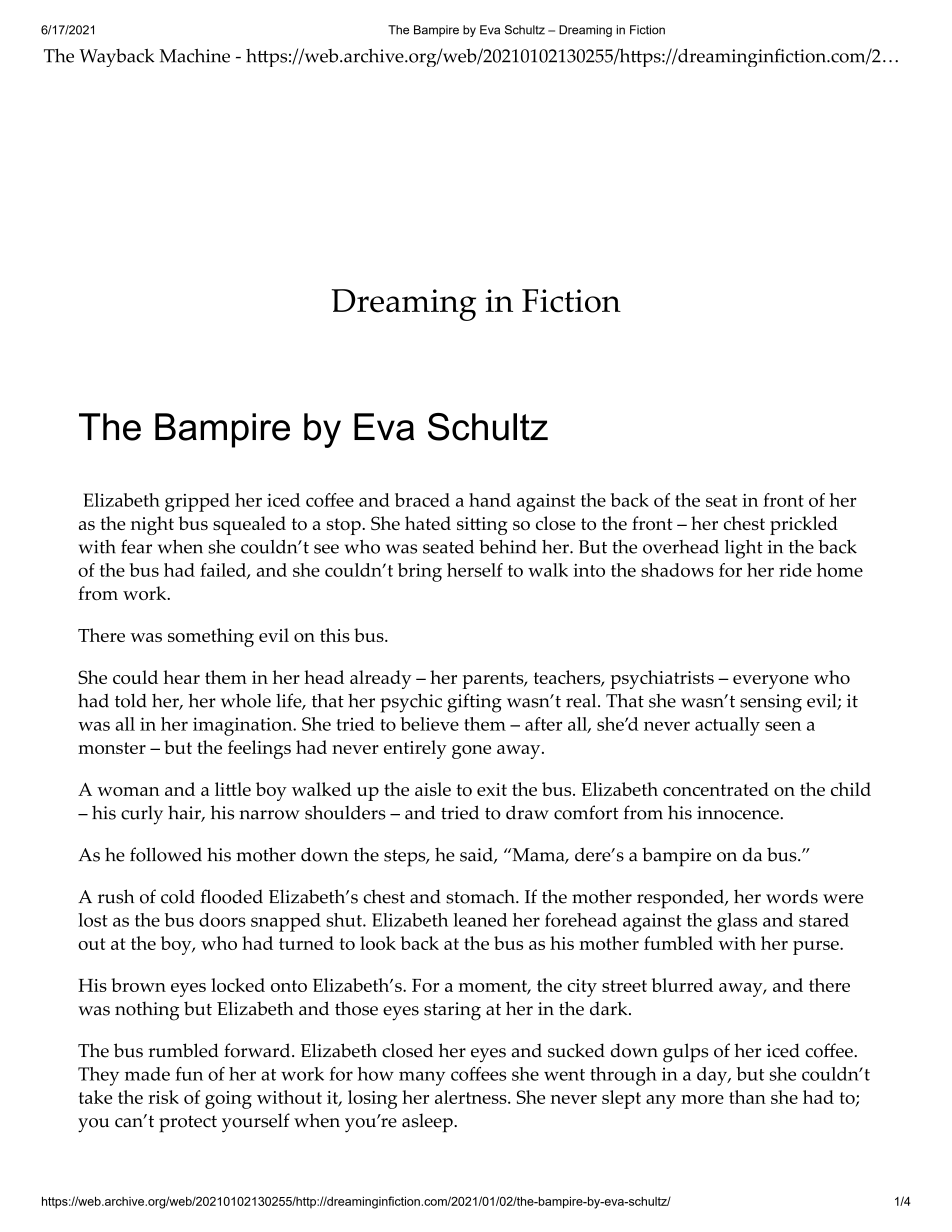 Image resolution: width=952 pixels, height=1232 pixels. Describe the element at coordinates (795, 570) in the screenshot. I see `ride` at that location.
